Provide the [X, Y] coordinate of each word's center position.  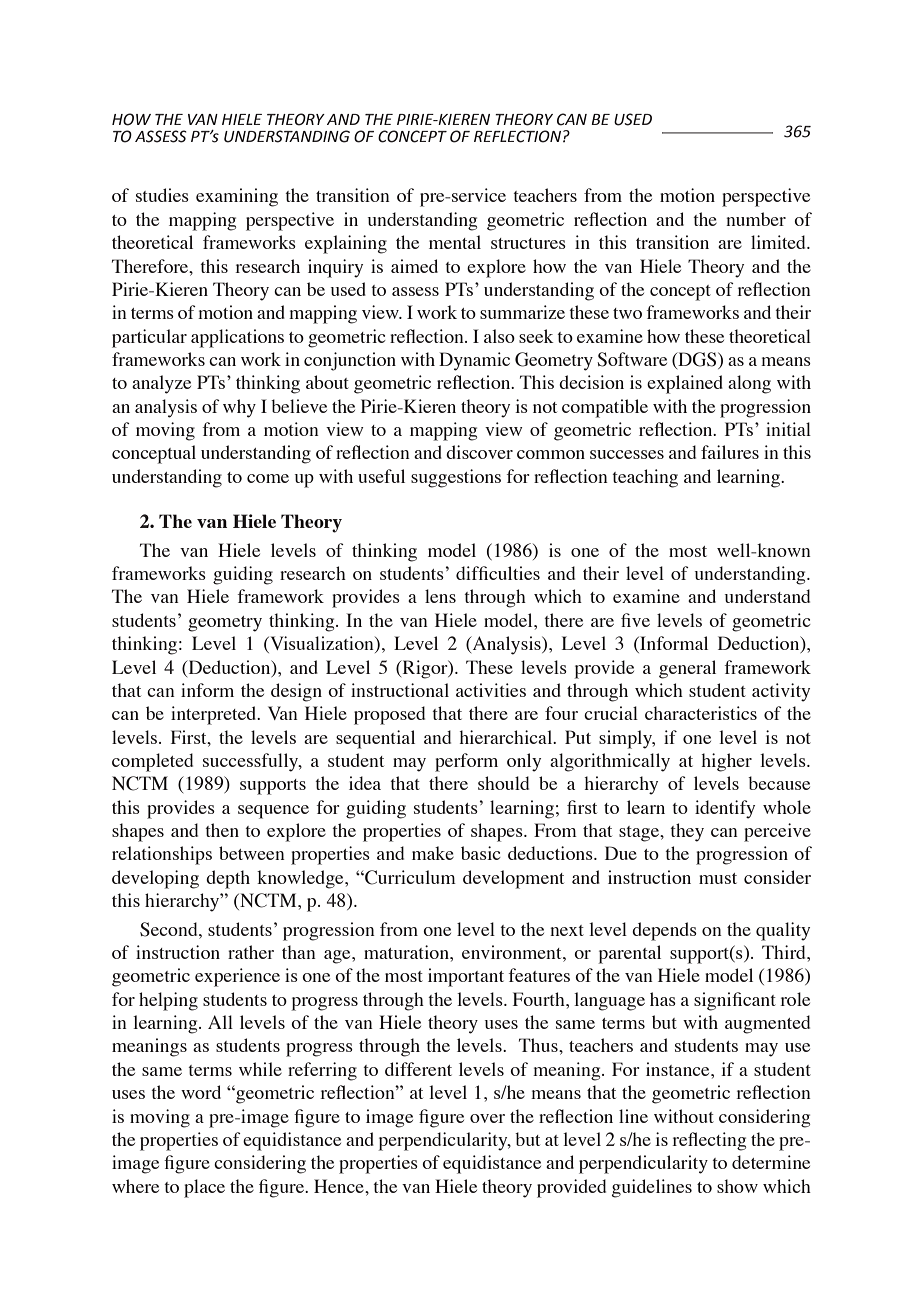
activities [491, 690]
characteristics [701, 713]
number [756, 219]
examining [237, 197]
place [204, 1188]
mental [455, 242]
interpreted [215, 715]
